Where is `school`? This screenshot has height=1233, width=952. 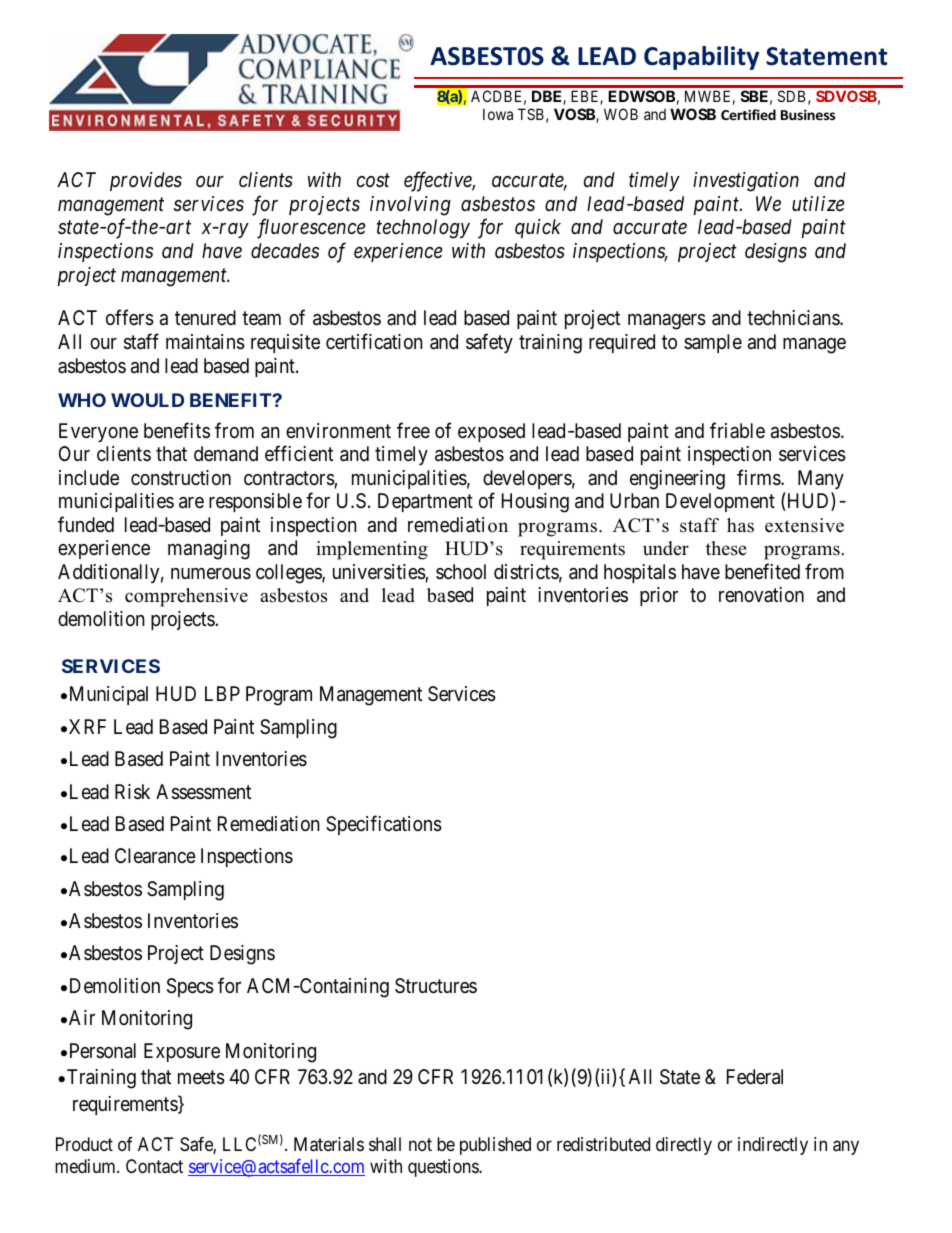 school is located at coordinates (461, 571).
